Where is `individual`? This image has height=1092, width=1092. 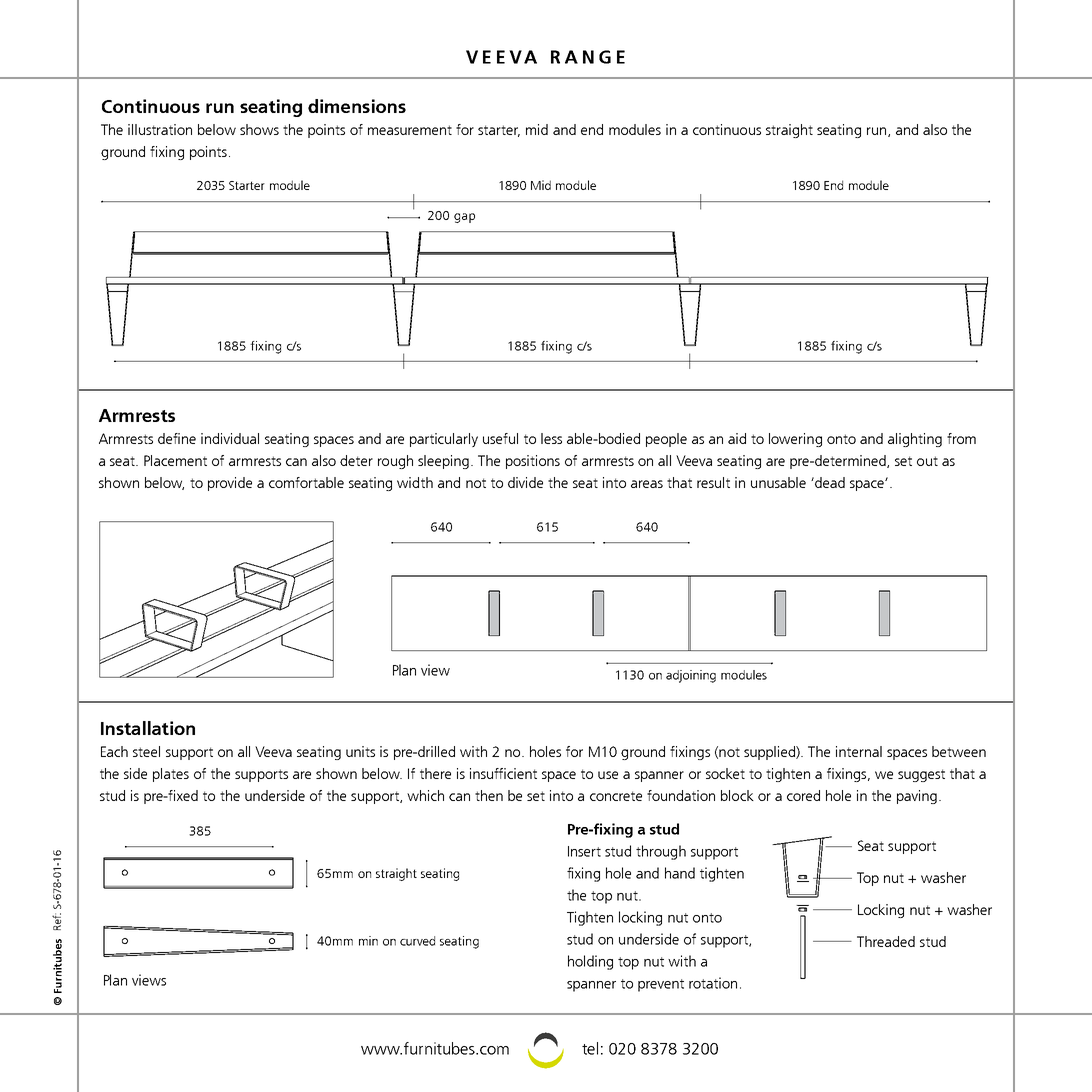
individual is located at coordinates (230, 438).
